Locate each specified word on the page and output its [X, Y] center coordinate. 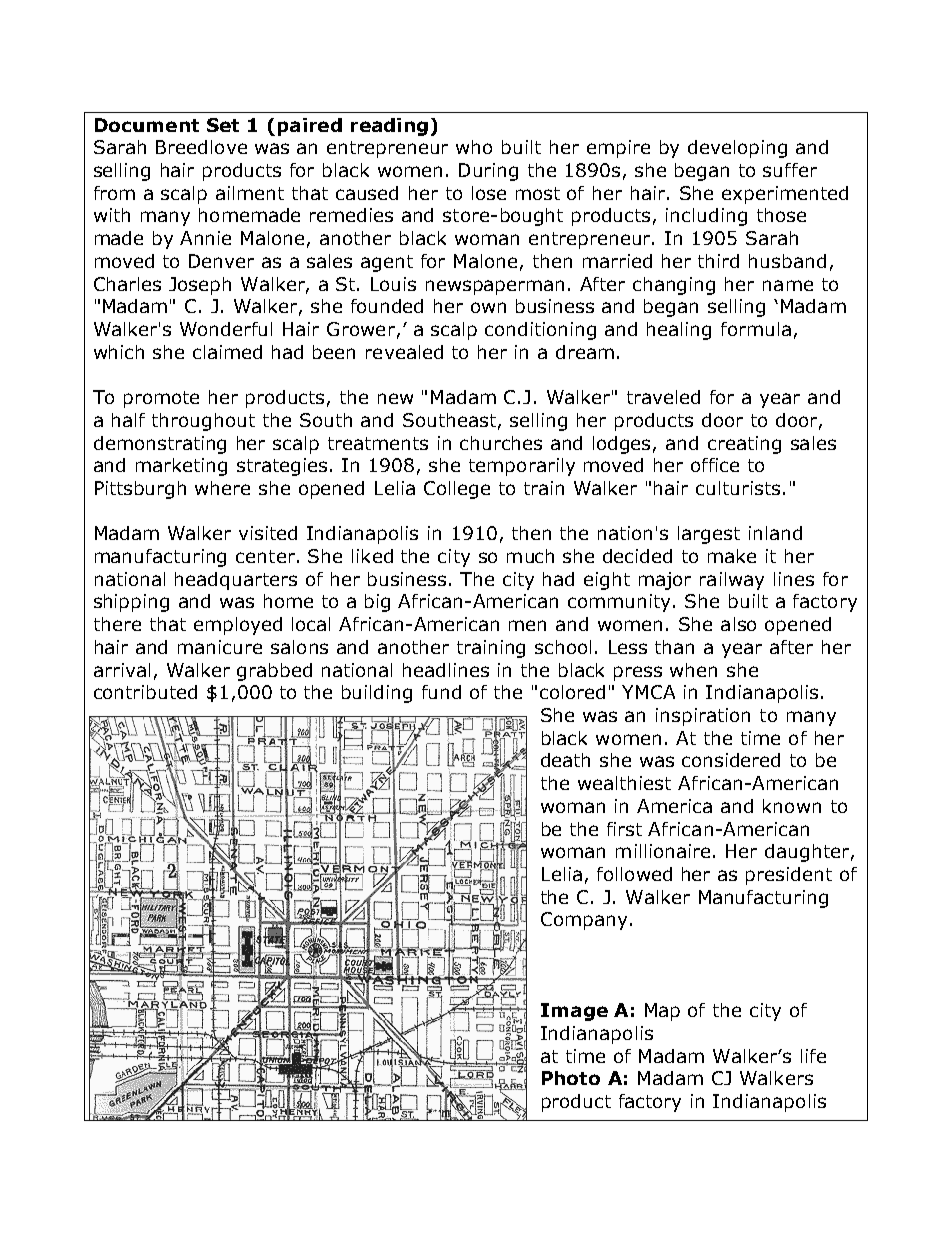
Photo [571, 1078]
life [813, 1056]
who [474, 147]
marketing [181, 467]
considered [731, 760]
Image [574, 1012]
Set [223, 125]
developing [737, 149]
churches [501, 443]
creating [744, 445]
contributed [145, 692]
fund [441, 692]
